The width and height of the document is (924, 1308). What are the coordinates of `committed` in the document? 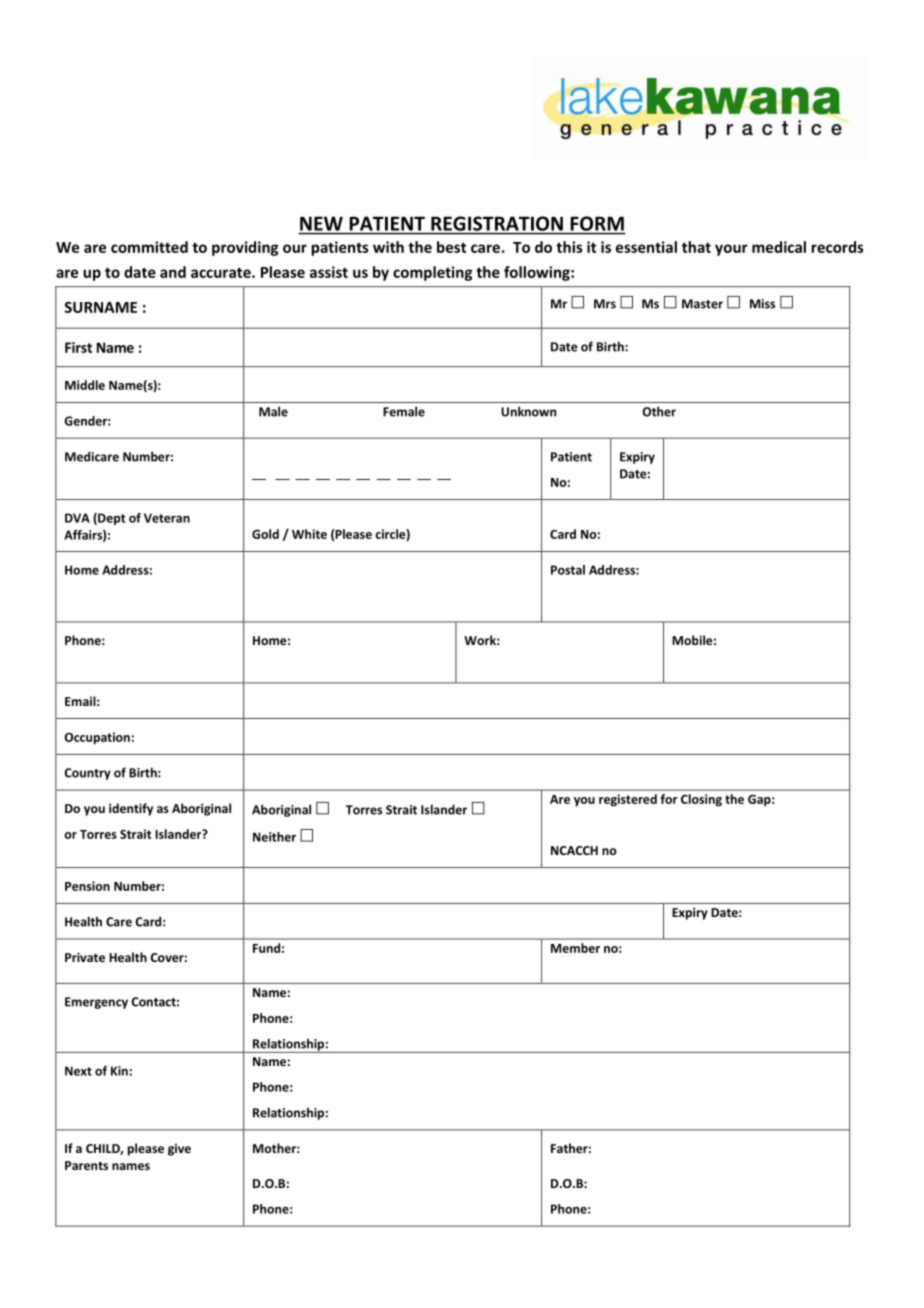 It's located at (149, 247).
